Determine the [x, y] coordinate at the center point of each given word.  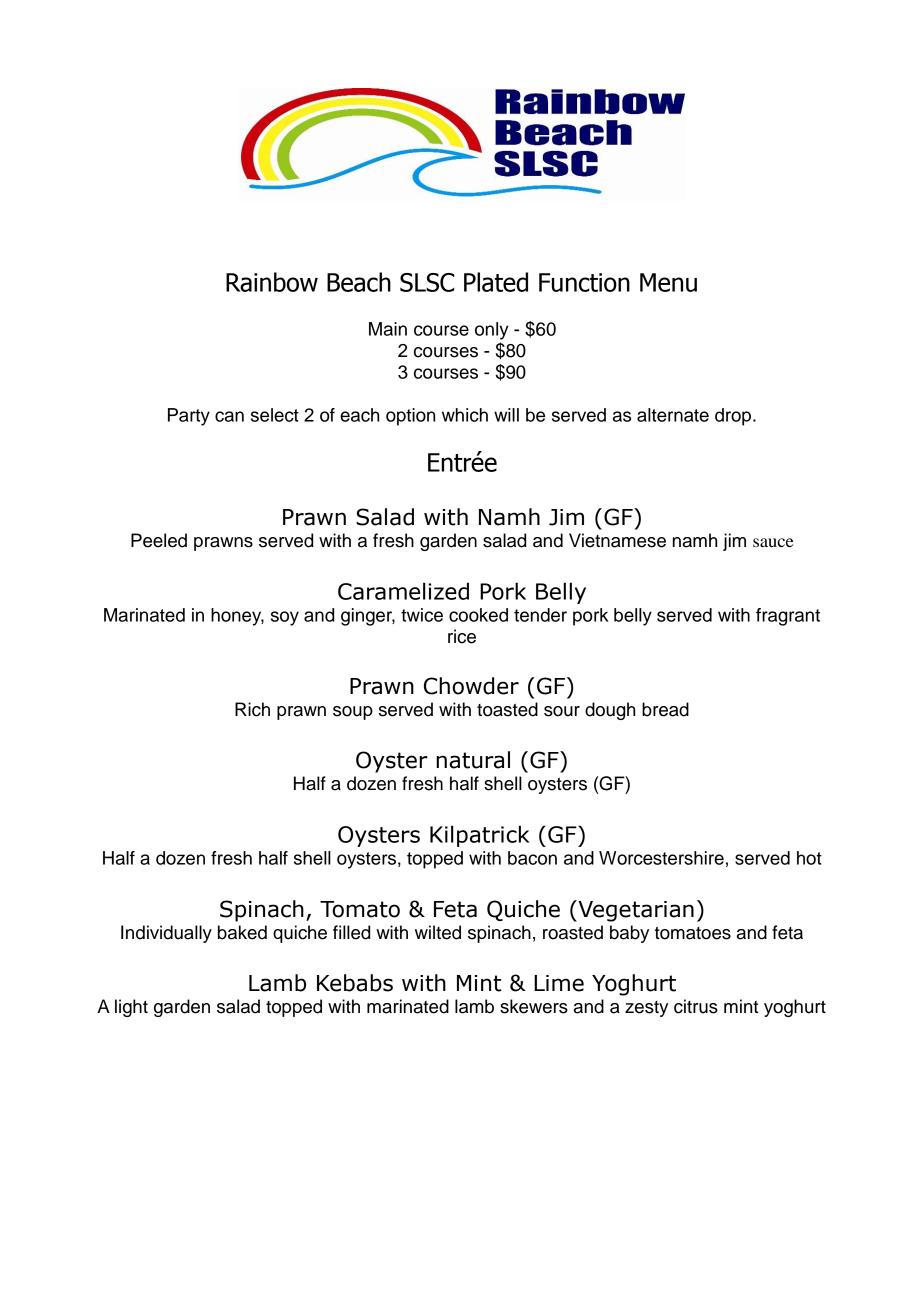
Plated [496, 282]
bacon [532, 858]
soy [285, 618]
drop [734, 417]
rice [462, 636]
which [465, 415]
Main [388, 329]
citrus [696, 1006]
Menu [668, 282]
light [131, 1008]
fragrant [788, 617]
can [229, 416]
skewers [534, 1006]
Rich [252, 709]
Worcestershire [661, 858]
